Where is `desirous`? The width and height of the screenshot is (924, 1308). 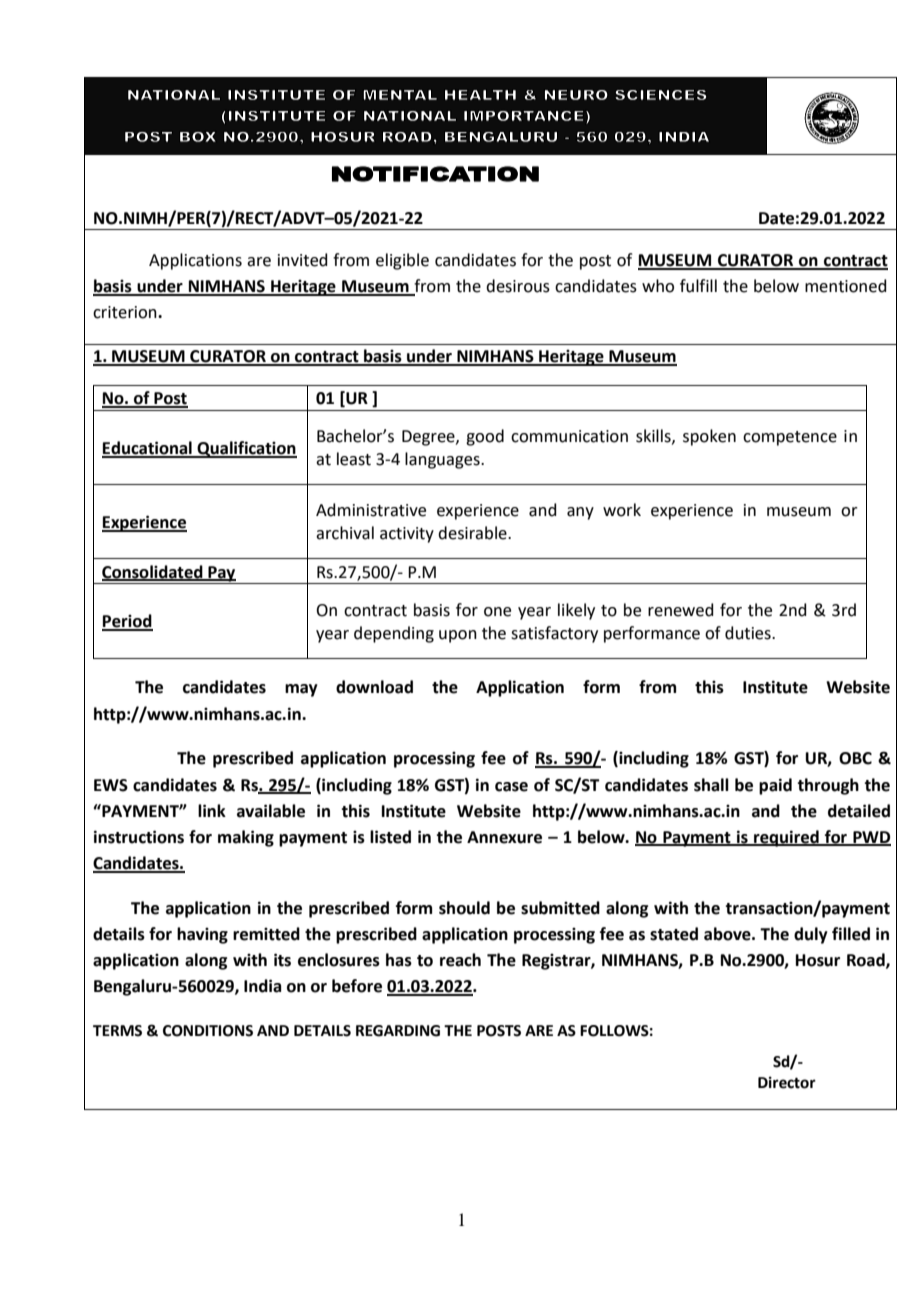 desirous is located at coordinates (518, 286).
